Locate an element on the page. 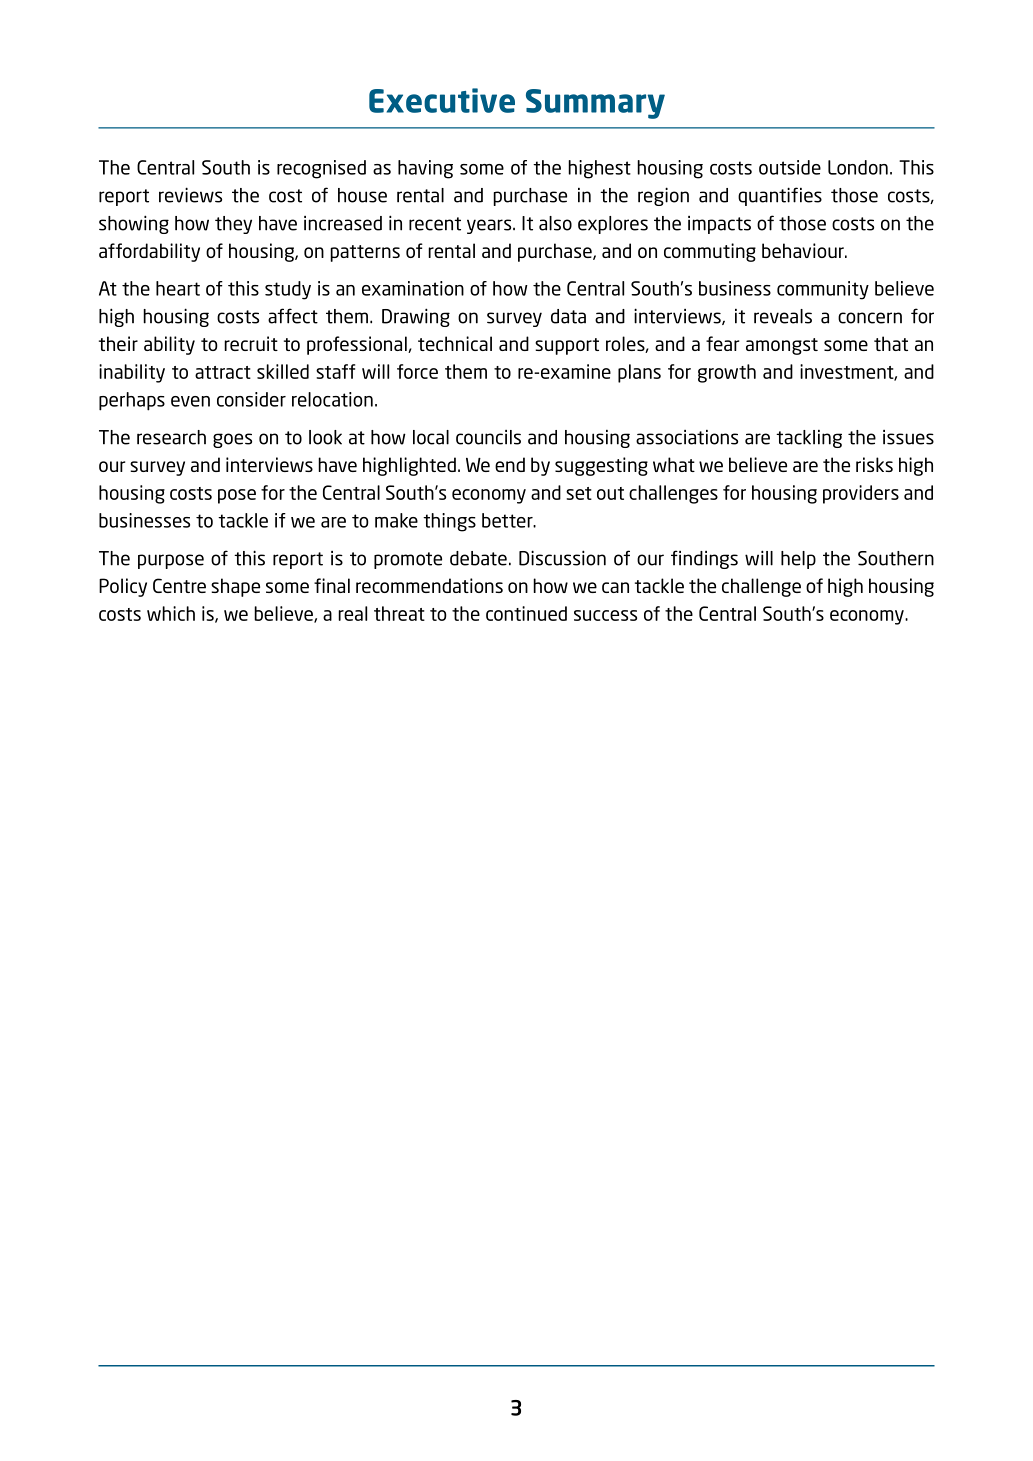 The width and height of the page is (1033, 1461). continued is located at coordinates (526, 613).
